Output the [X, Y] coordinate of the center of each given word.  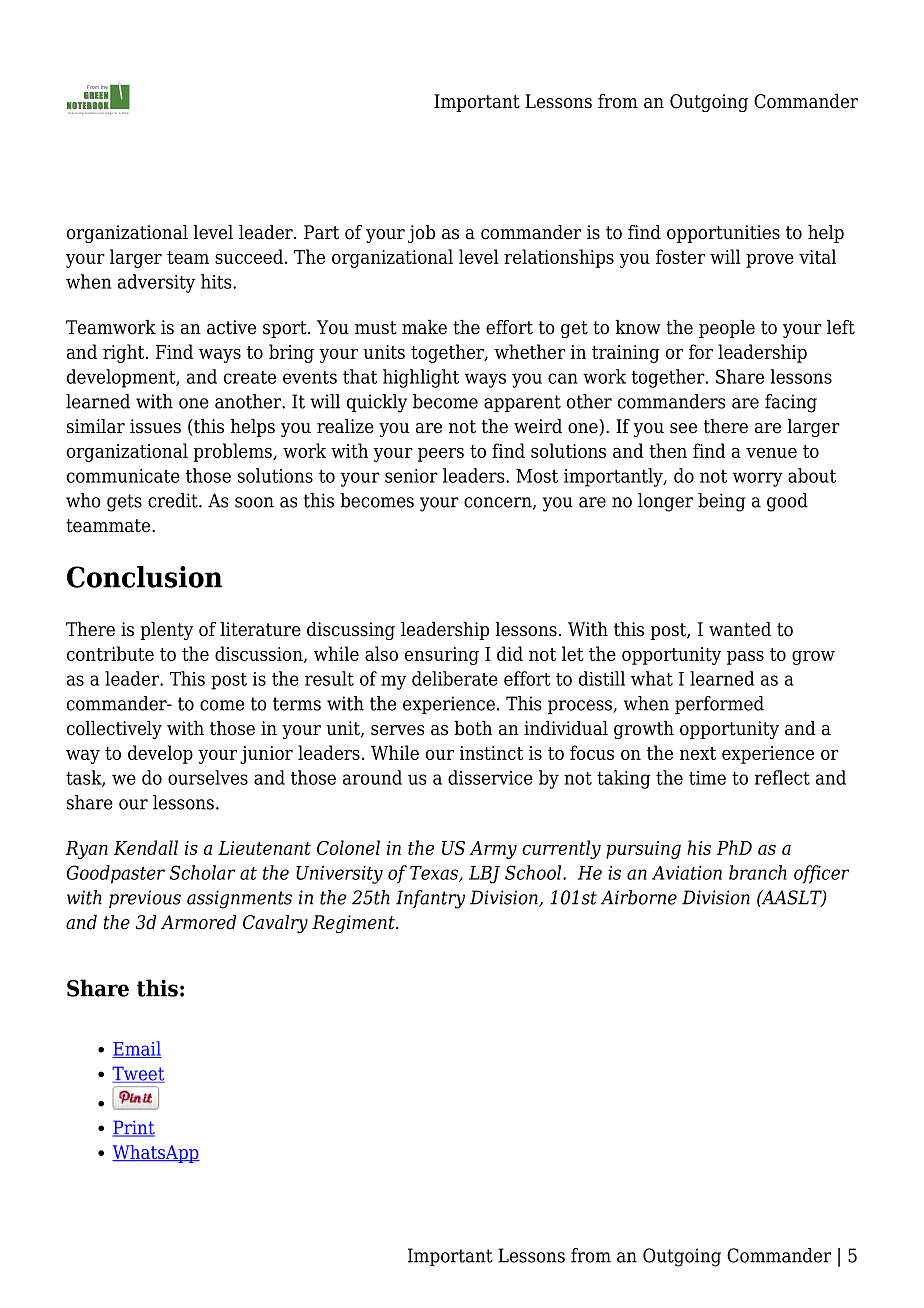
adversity [156, 283]
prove [770, 261]
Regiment [354, 924]
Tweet [138, 1074]
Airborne [639, 897]
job [421, 234]
